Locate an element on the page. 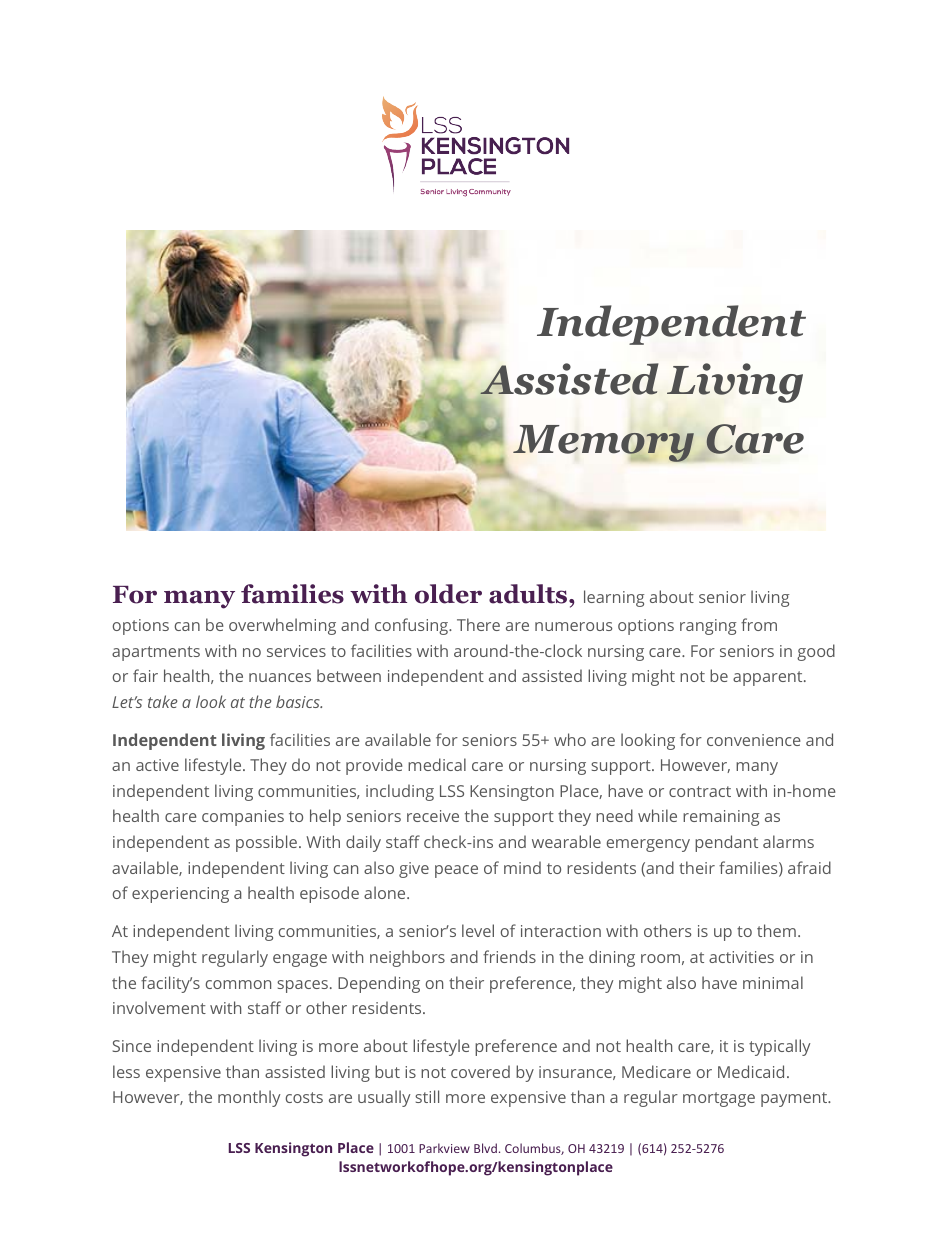  Memory is located at coordinates (605, 443).
